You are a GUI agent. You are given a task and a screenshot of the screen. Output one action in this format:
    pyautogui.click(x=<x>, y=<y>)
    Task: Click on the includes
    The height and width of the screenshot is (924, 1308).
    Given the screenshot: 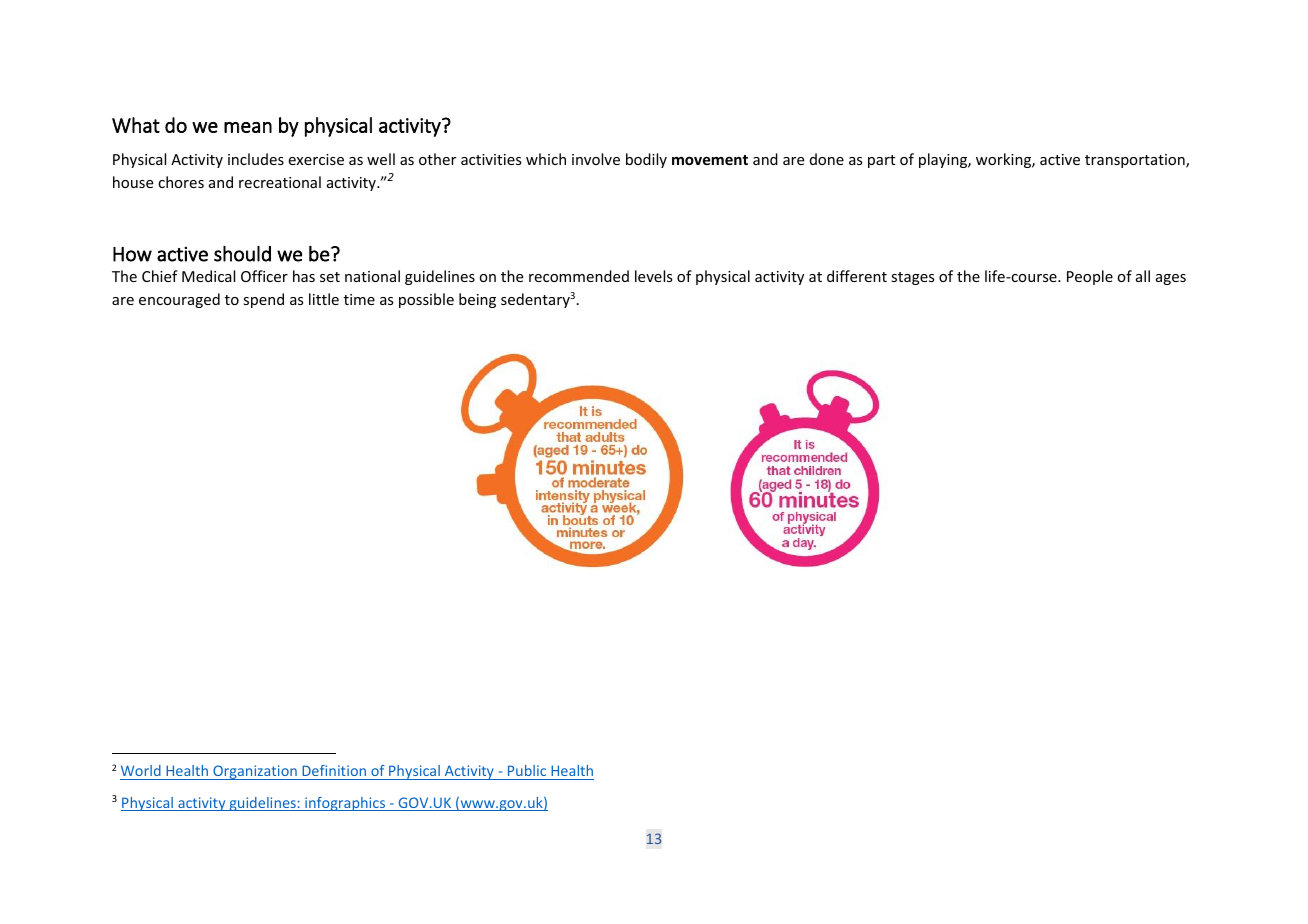 What is the action you would take?
    pyautogui.click(x=256, y=159)
